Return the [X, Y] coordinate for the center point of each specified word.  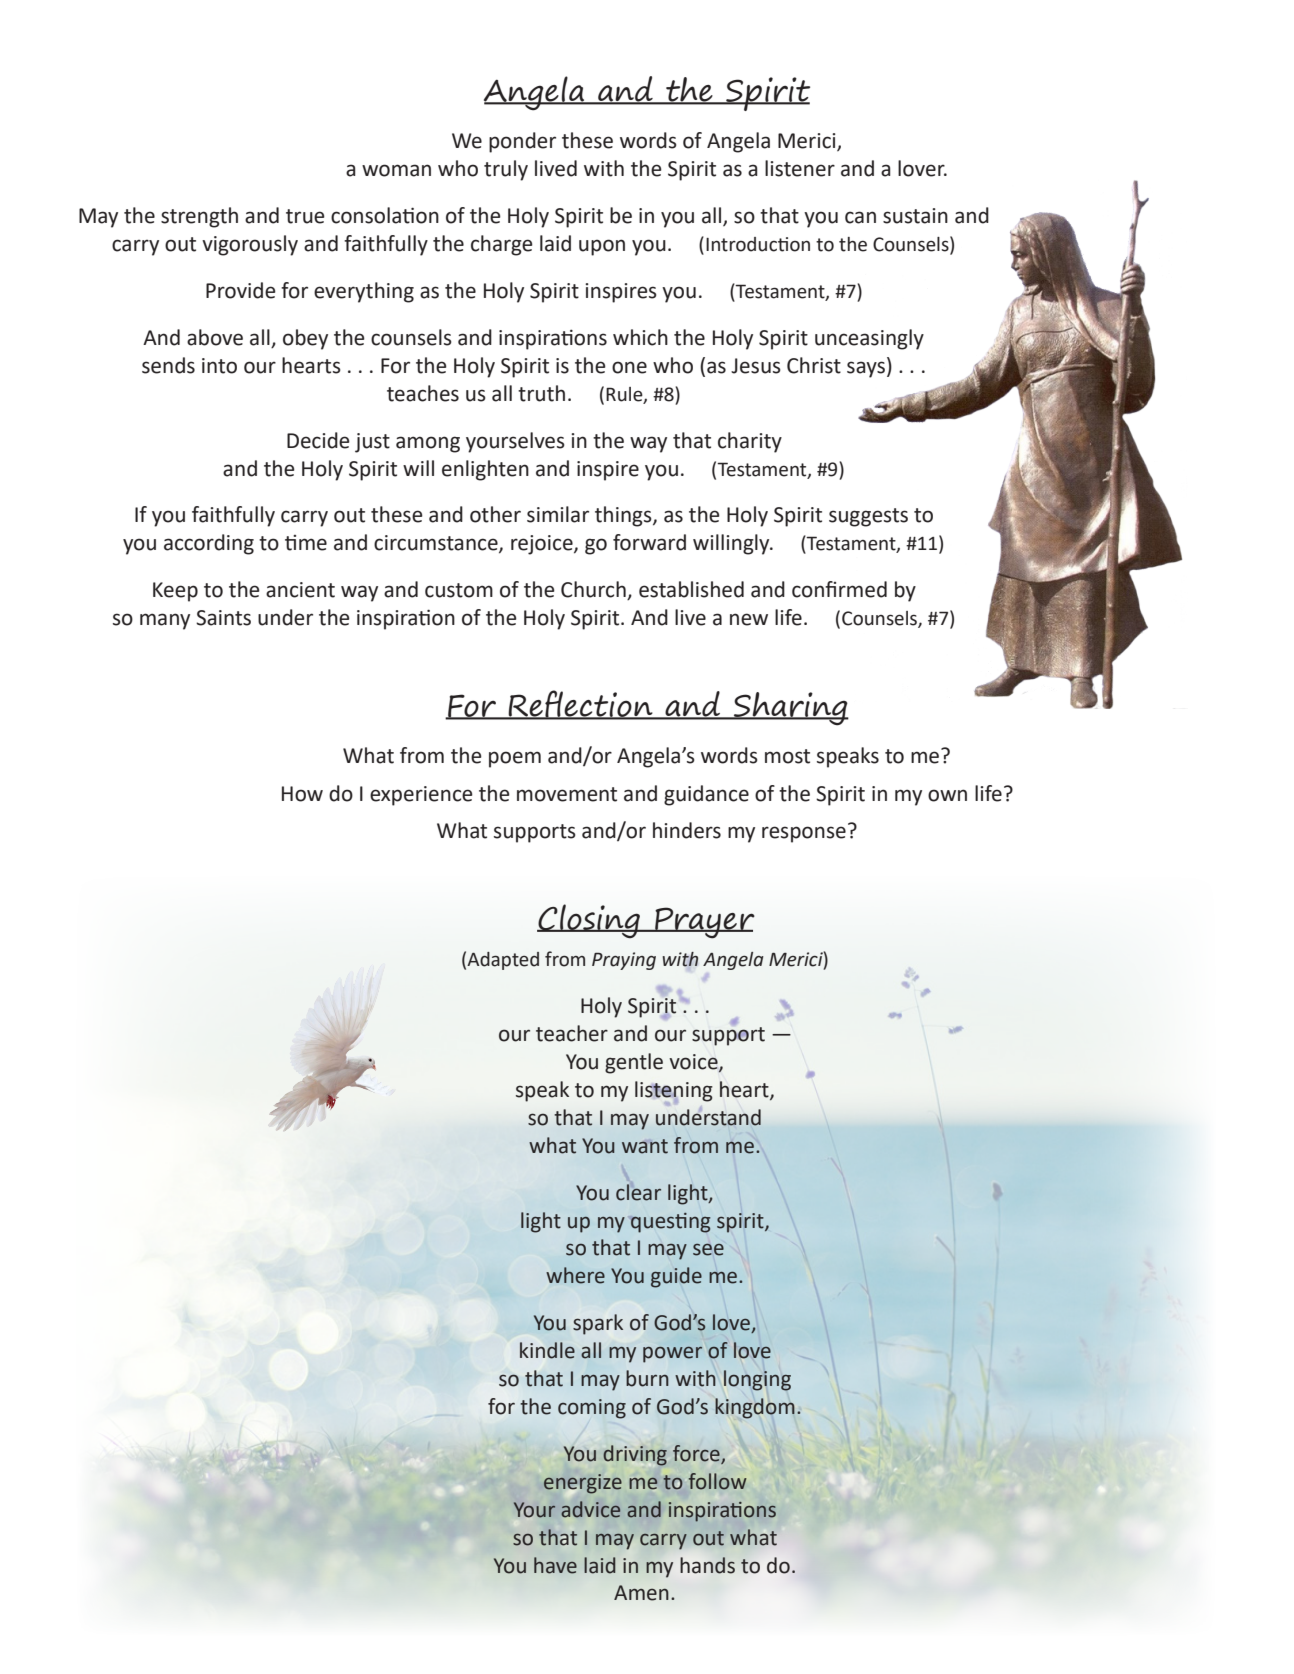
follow [717, 1481]
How [302, 794]
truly [506, 170]
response [804, 834]
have [555, 1565]
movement [567, 794]
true [305, 216]
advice [590, 1509]
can [860, 217]
